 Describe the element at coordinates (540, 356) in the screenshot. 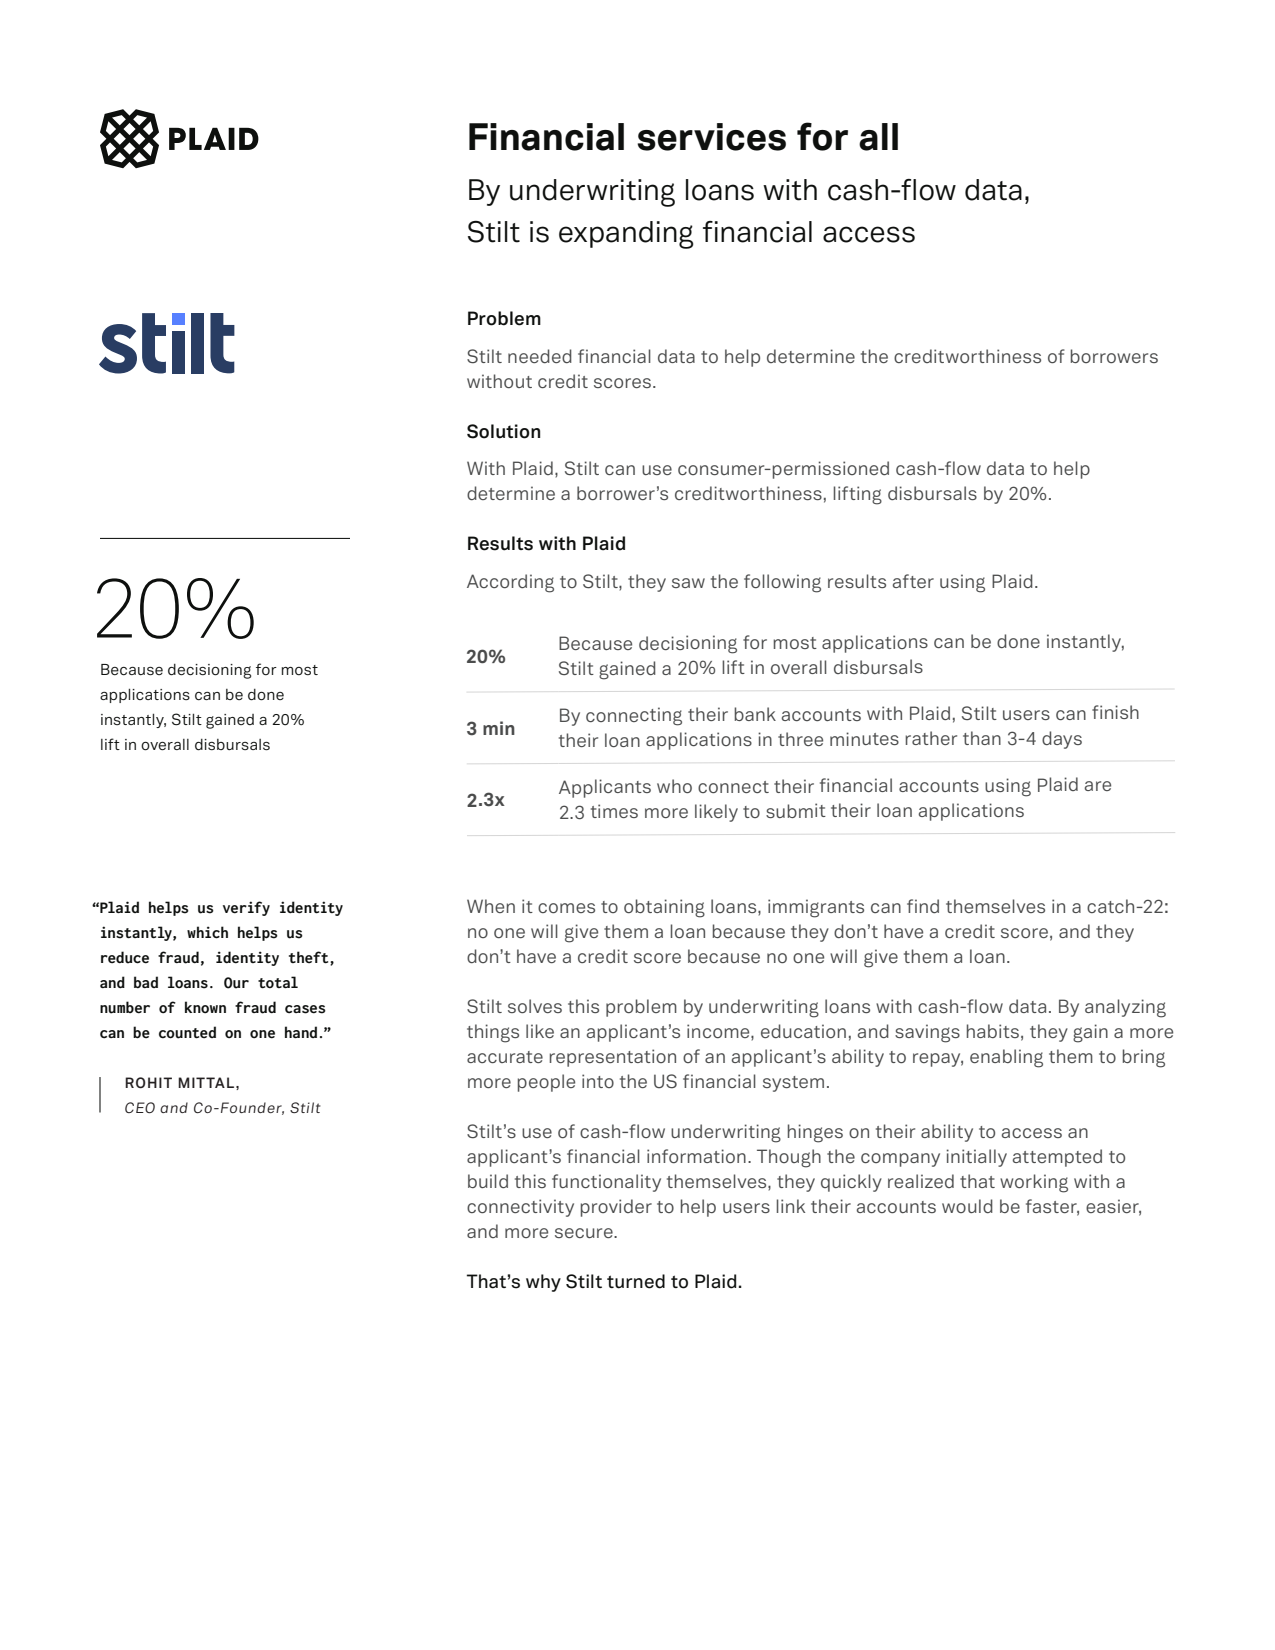

I see `needed` at that location.
